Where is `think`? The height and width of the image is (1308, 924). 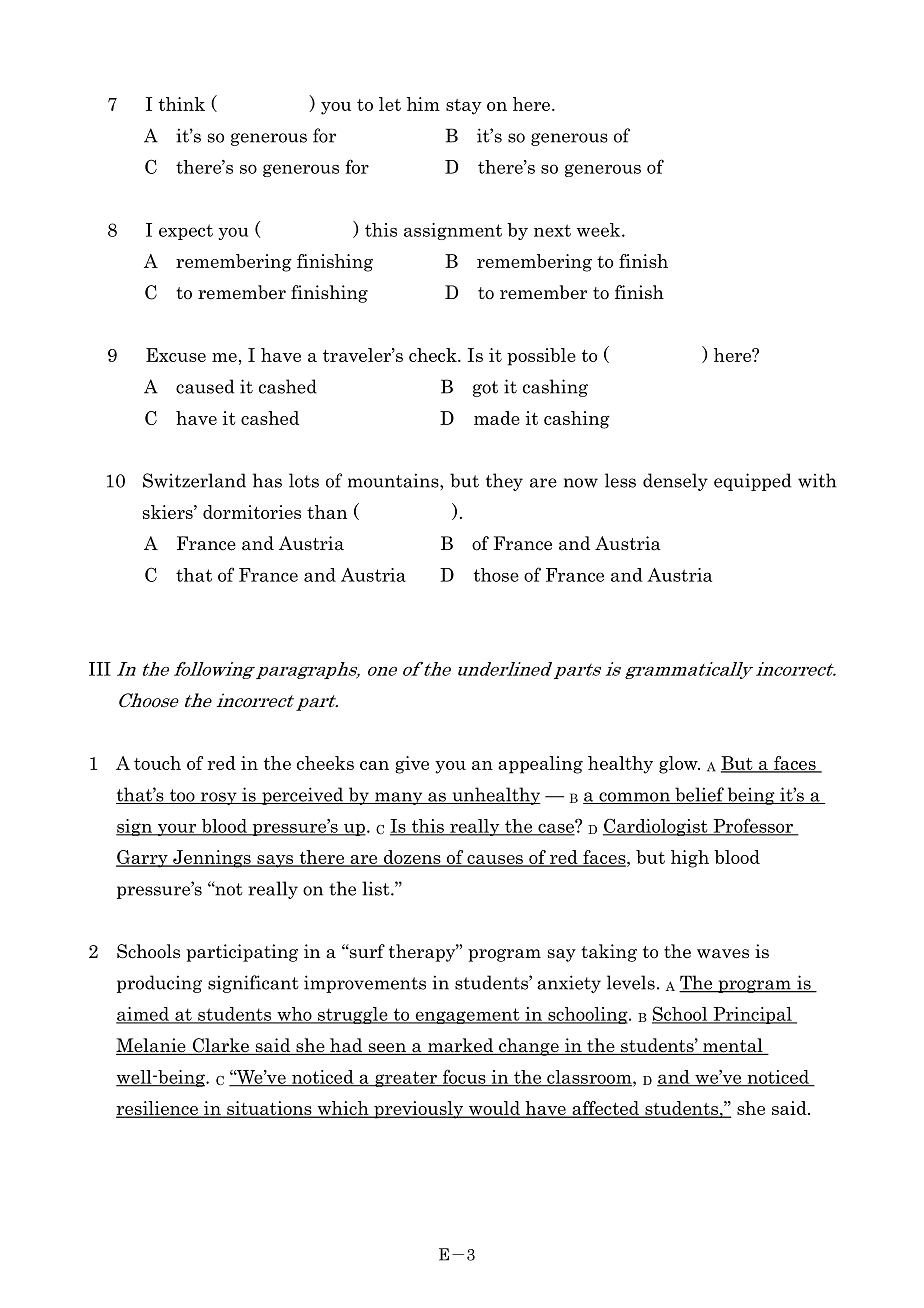 think is located at coordinates (182, 104).
